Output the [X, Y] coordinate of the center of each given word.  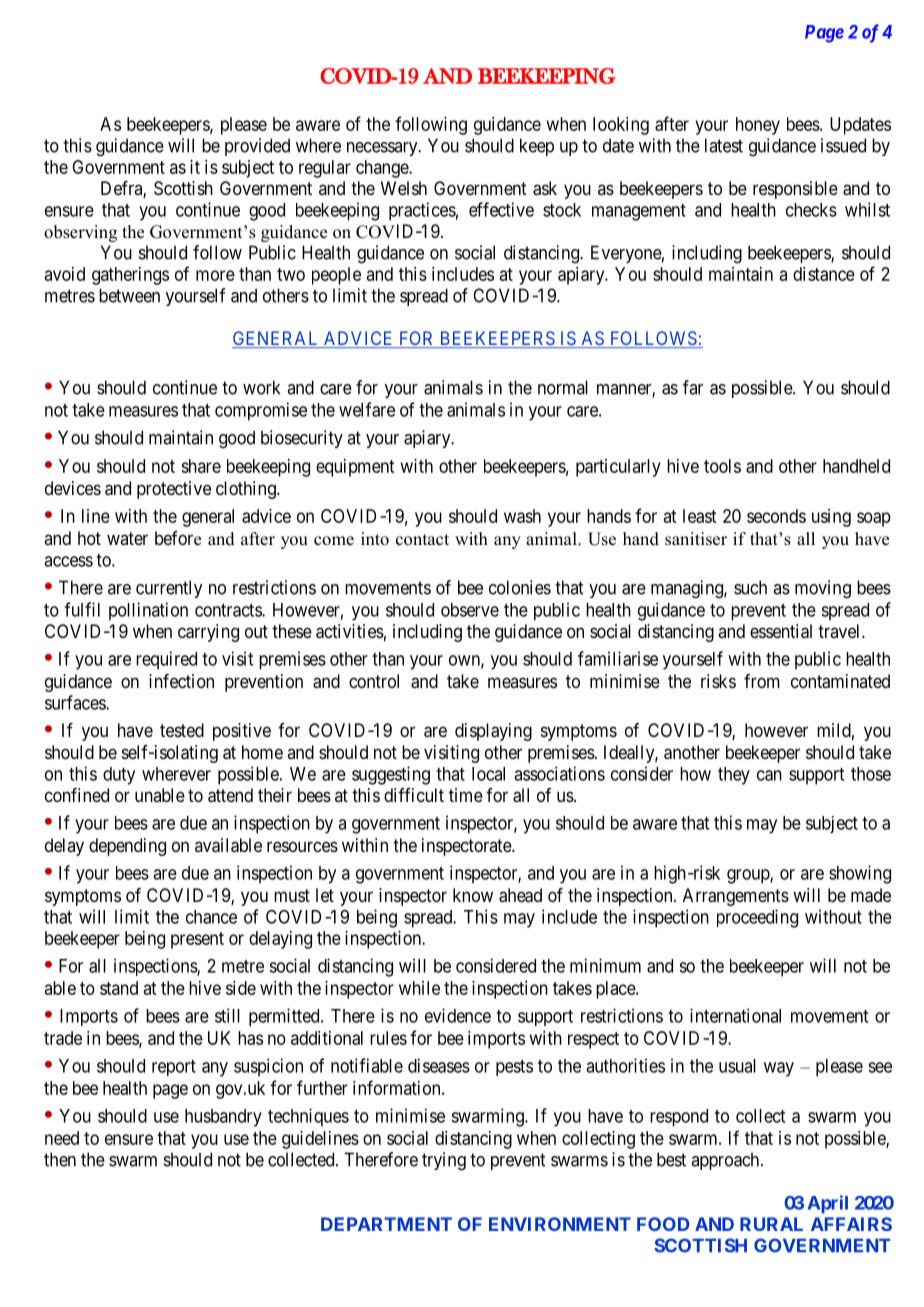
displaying [493, 732]
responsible [795, 190]
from [762, 681]
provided [257, 147]
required [166, 660]
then [60, 1159]
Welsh [404, 188]
